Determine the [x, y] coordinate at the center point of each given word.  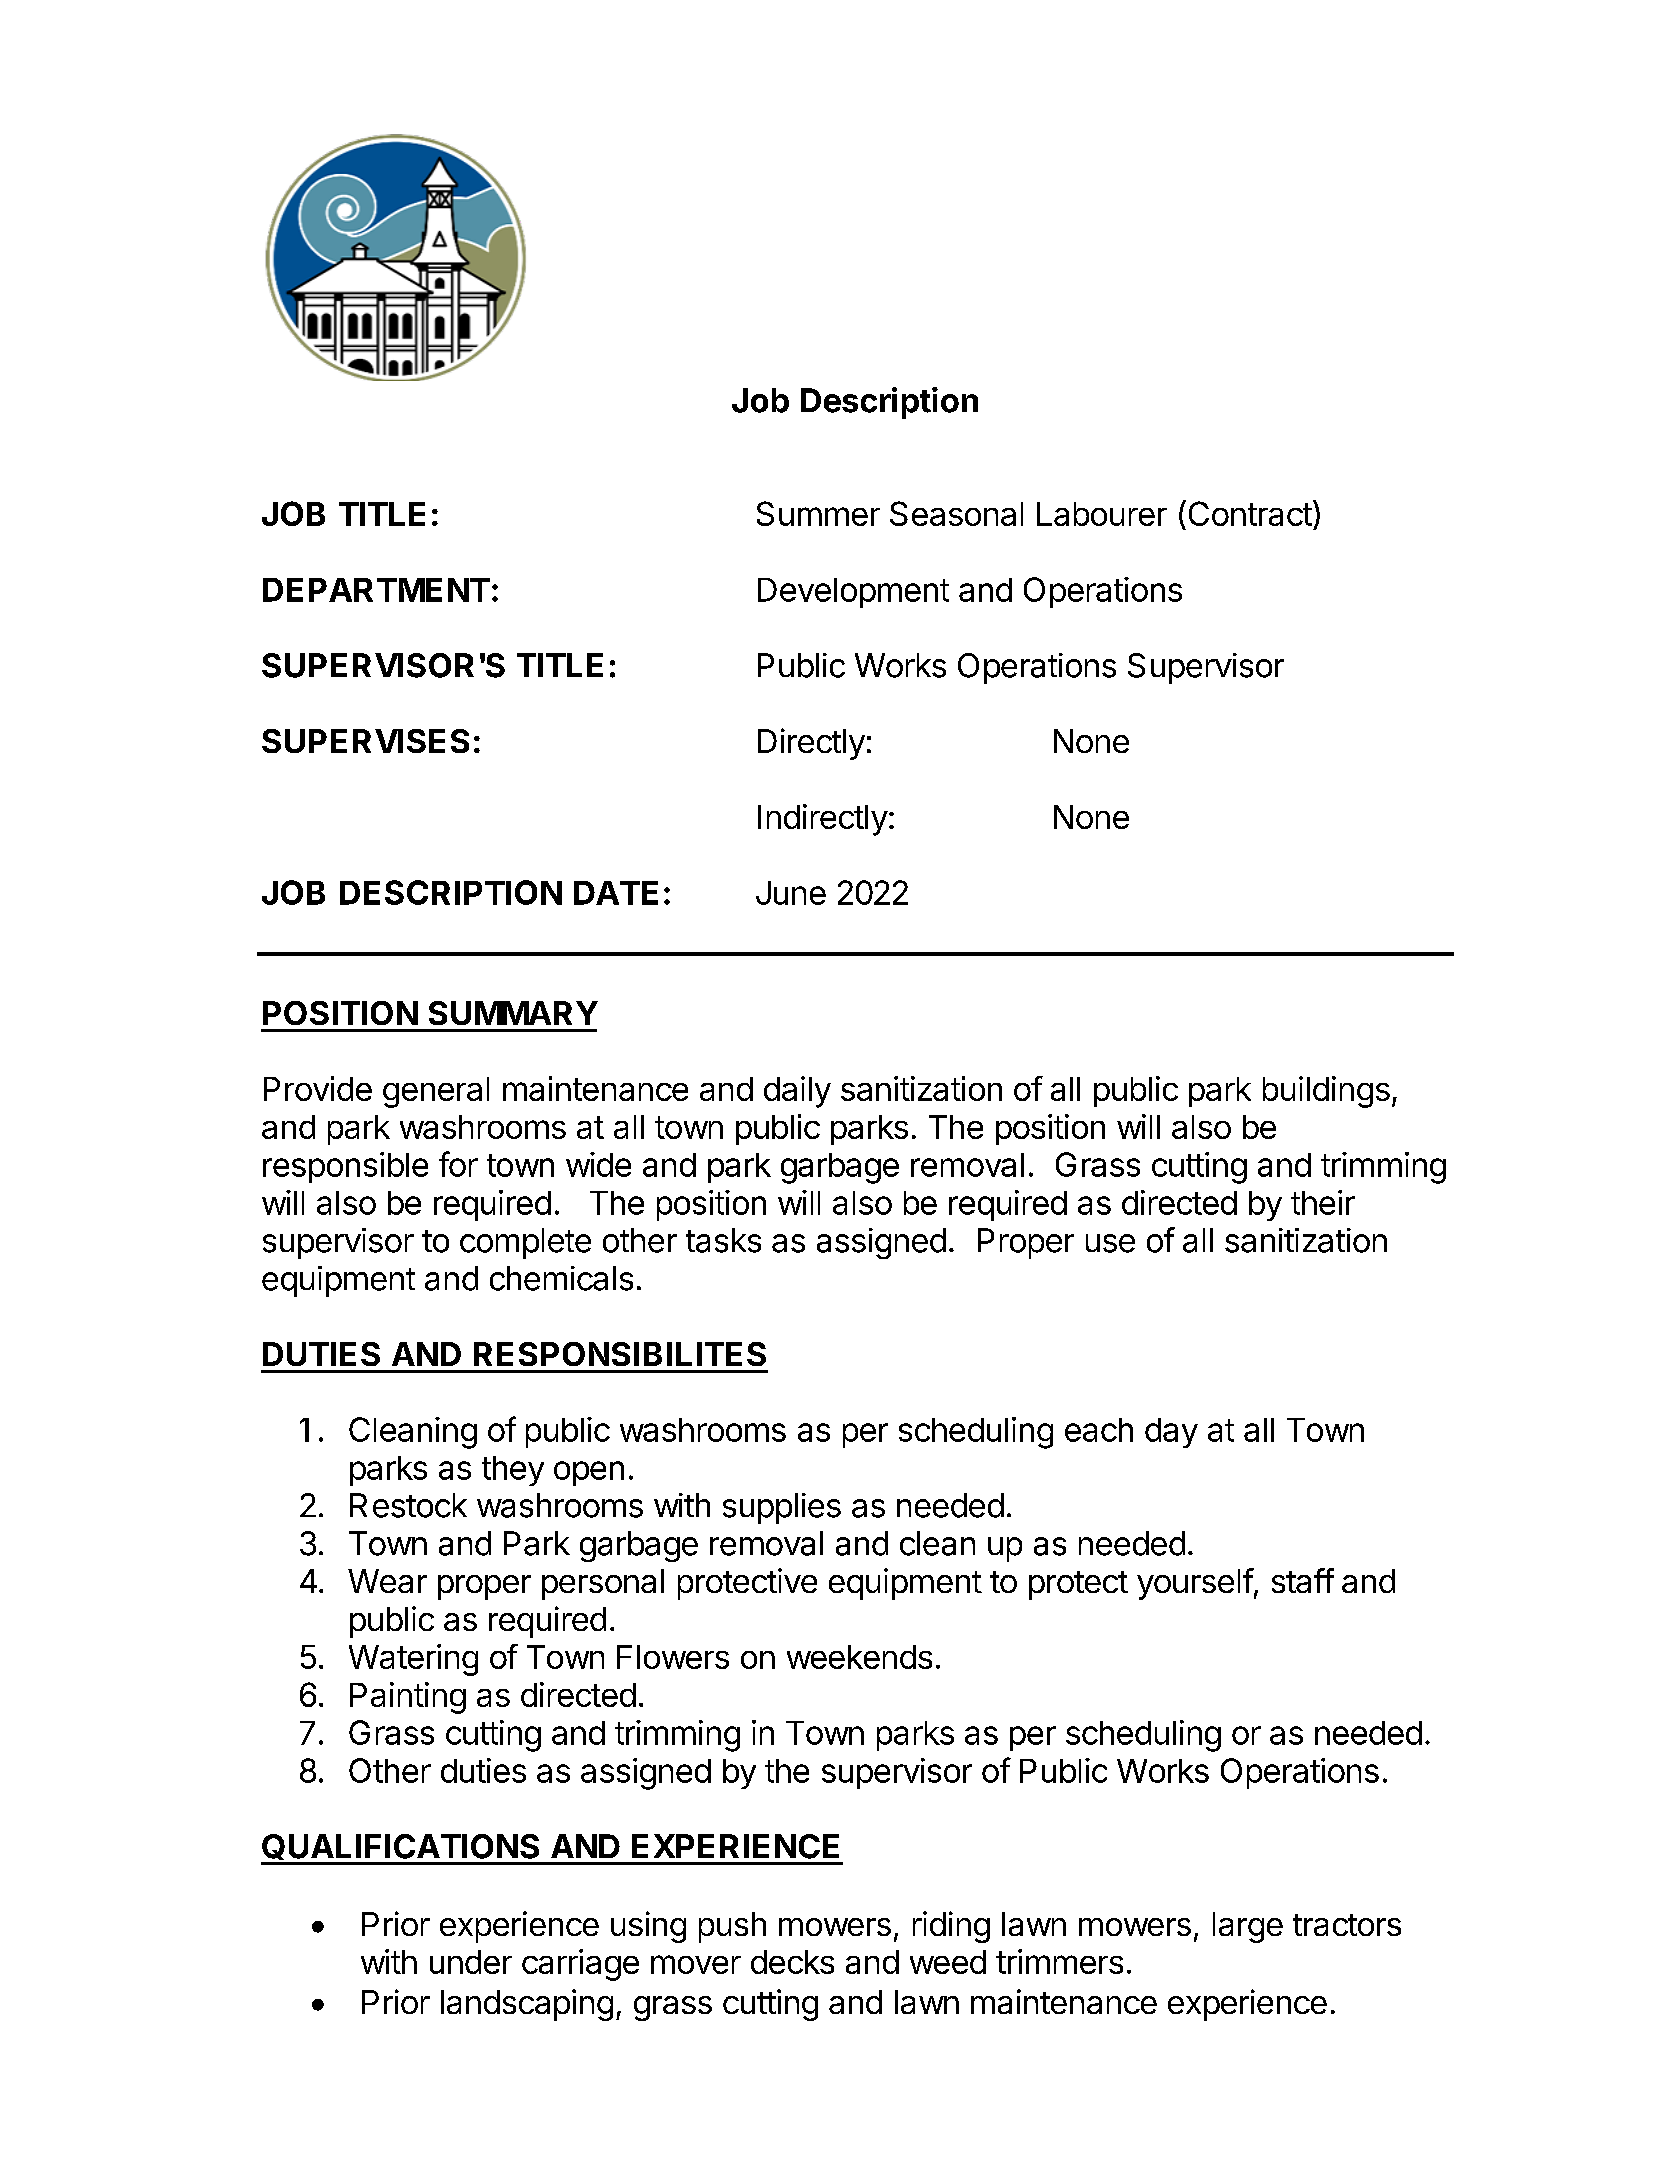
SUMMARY [513, 1013]
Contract [1250, 513]
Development [853, 593]
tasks [723, 1240]
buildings [1326, 1092]
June [791, 893]
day [1171, 1433]
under [471, 1962]
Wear [387, 1581]
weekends [859, 1657]
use [1110, 1243]
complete [525, 1243]
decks [792, 1962]
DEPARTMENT [376, 590]
